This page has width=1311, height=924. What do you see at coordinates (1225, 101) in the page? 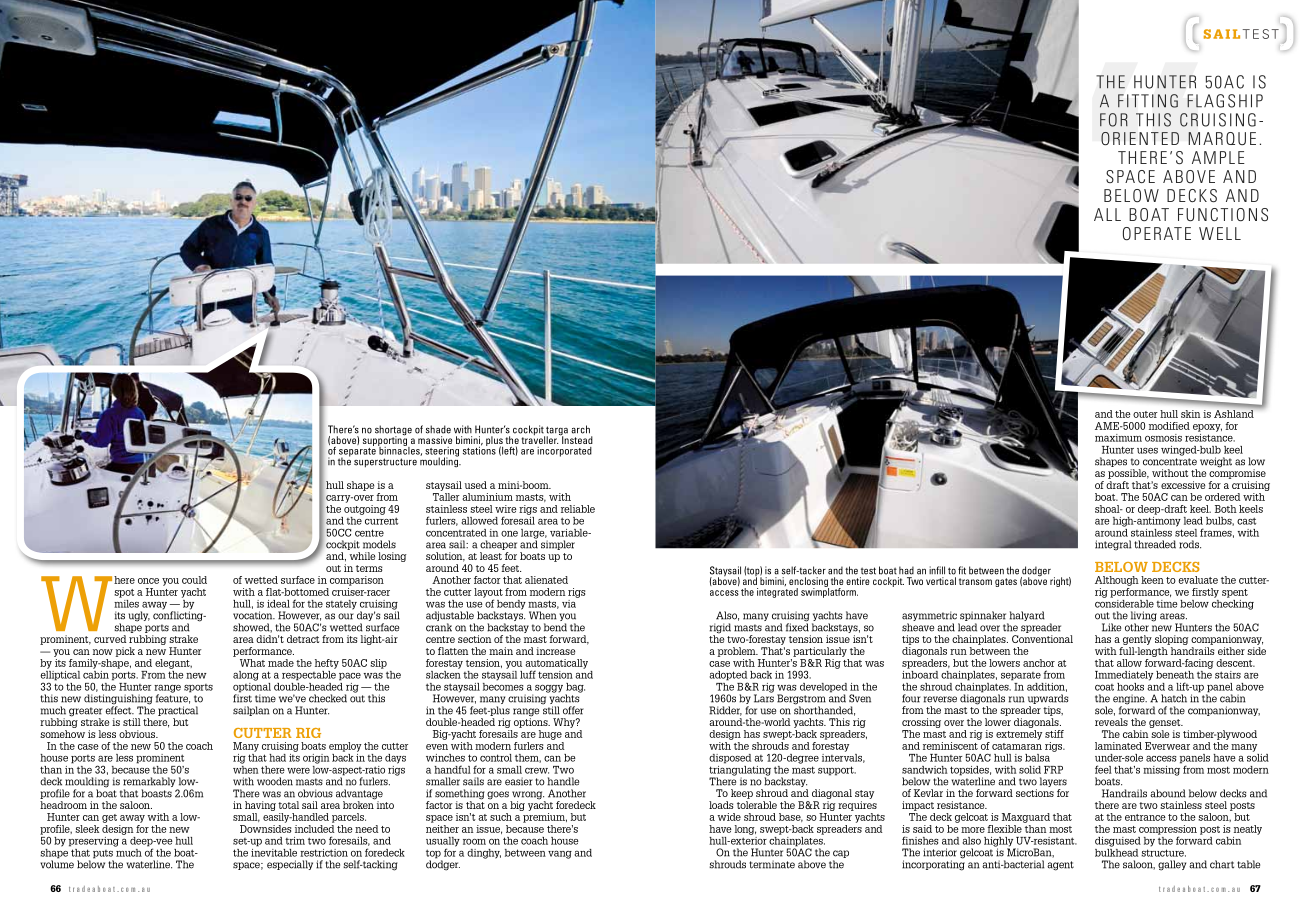
I see `flagship` at bounding box center [1225, 101].
